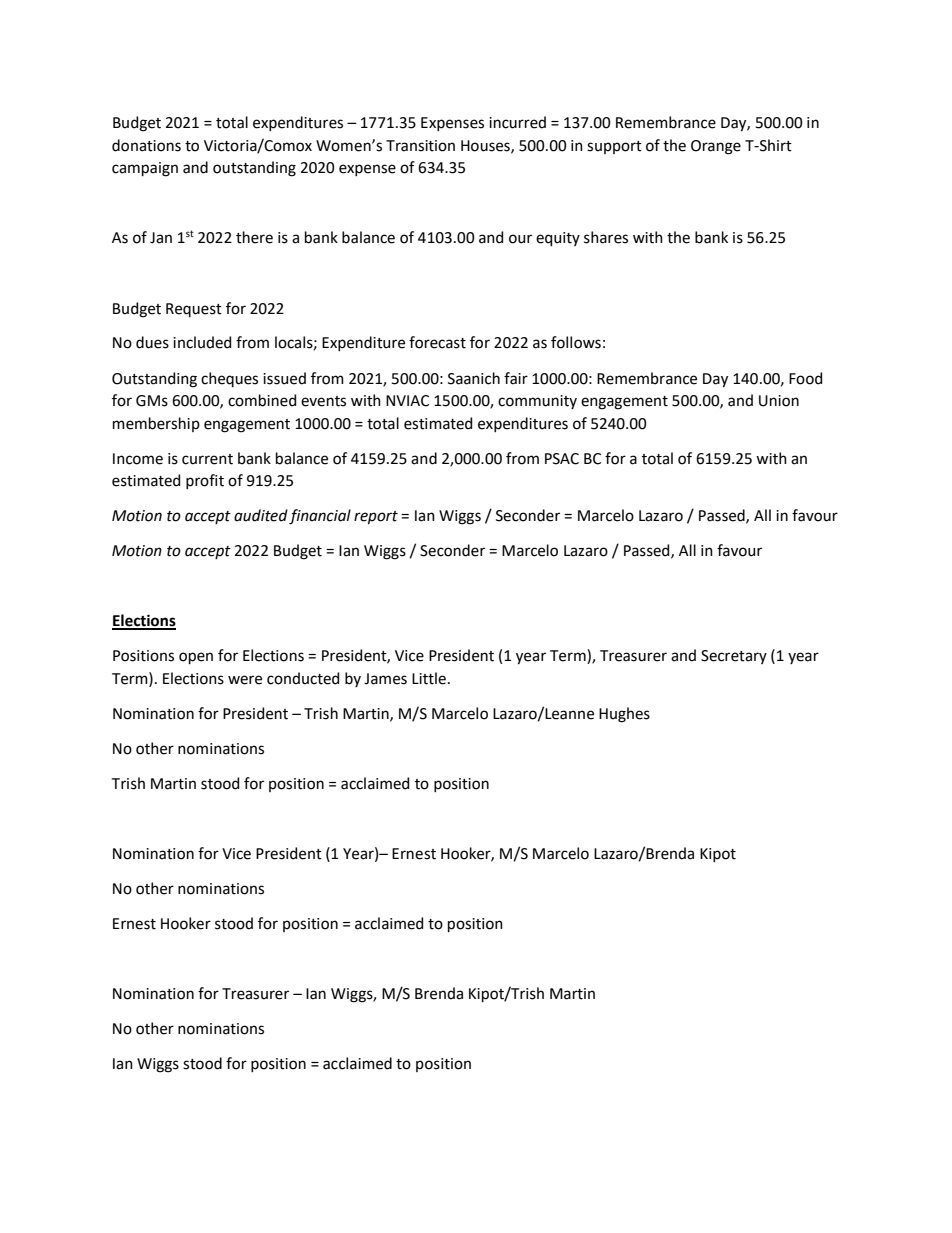 This image has height=1233, width=952. What do you see at coordinates (261, 515) in the image?
I see `audited` at bounding box center [261, 515].
